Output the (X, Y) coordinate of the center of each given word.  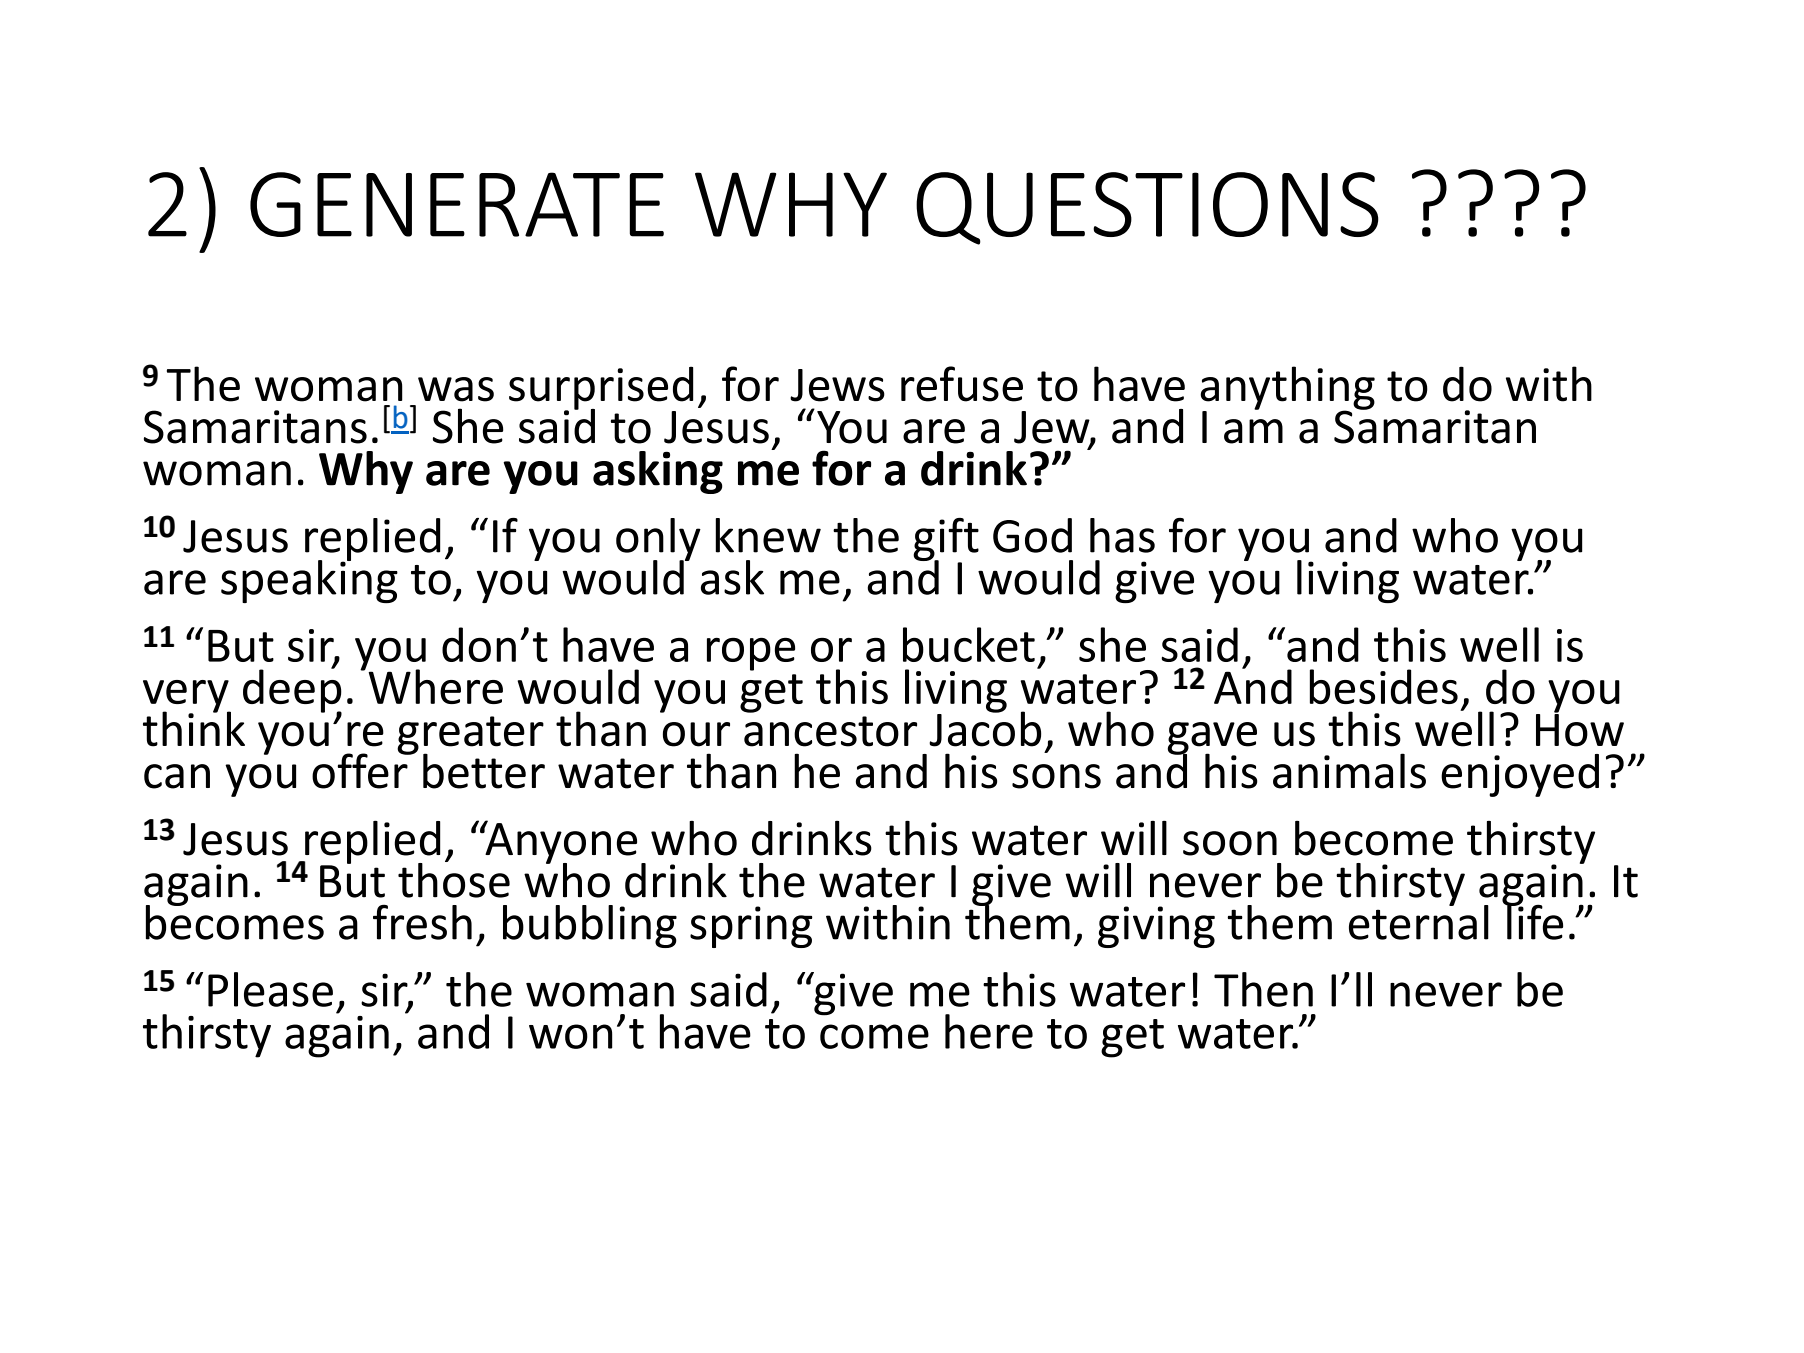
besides (1384, 686)
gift (946, 541)
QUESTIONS (1147, 208)
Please (270, 989)
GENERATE (457, 204)
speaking (309, 580)
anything (1287, 389)
